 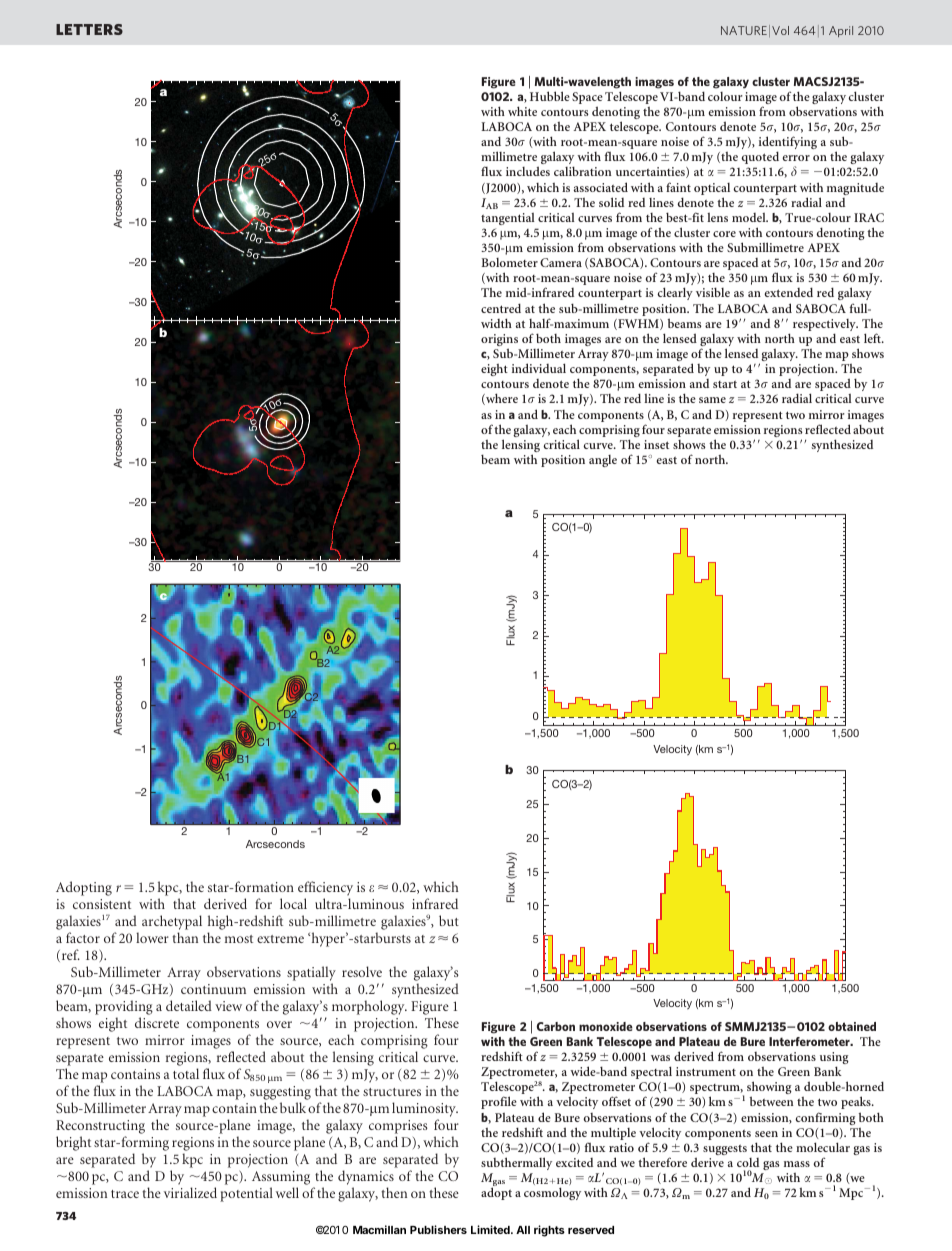 What do you see at coordinates (125, 1194) in the page?
I see `trace` at bounding box center [125, 1194].
